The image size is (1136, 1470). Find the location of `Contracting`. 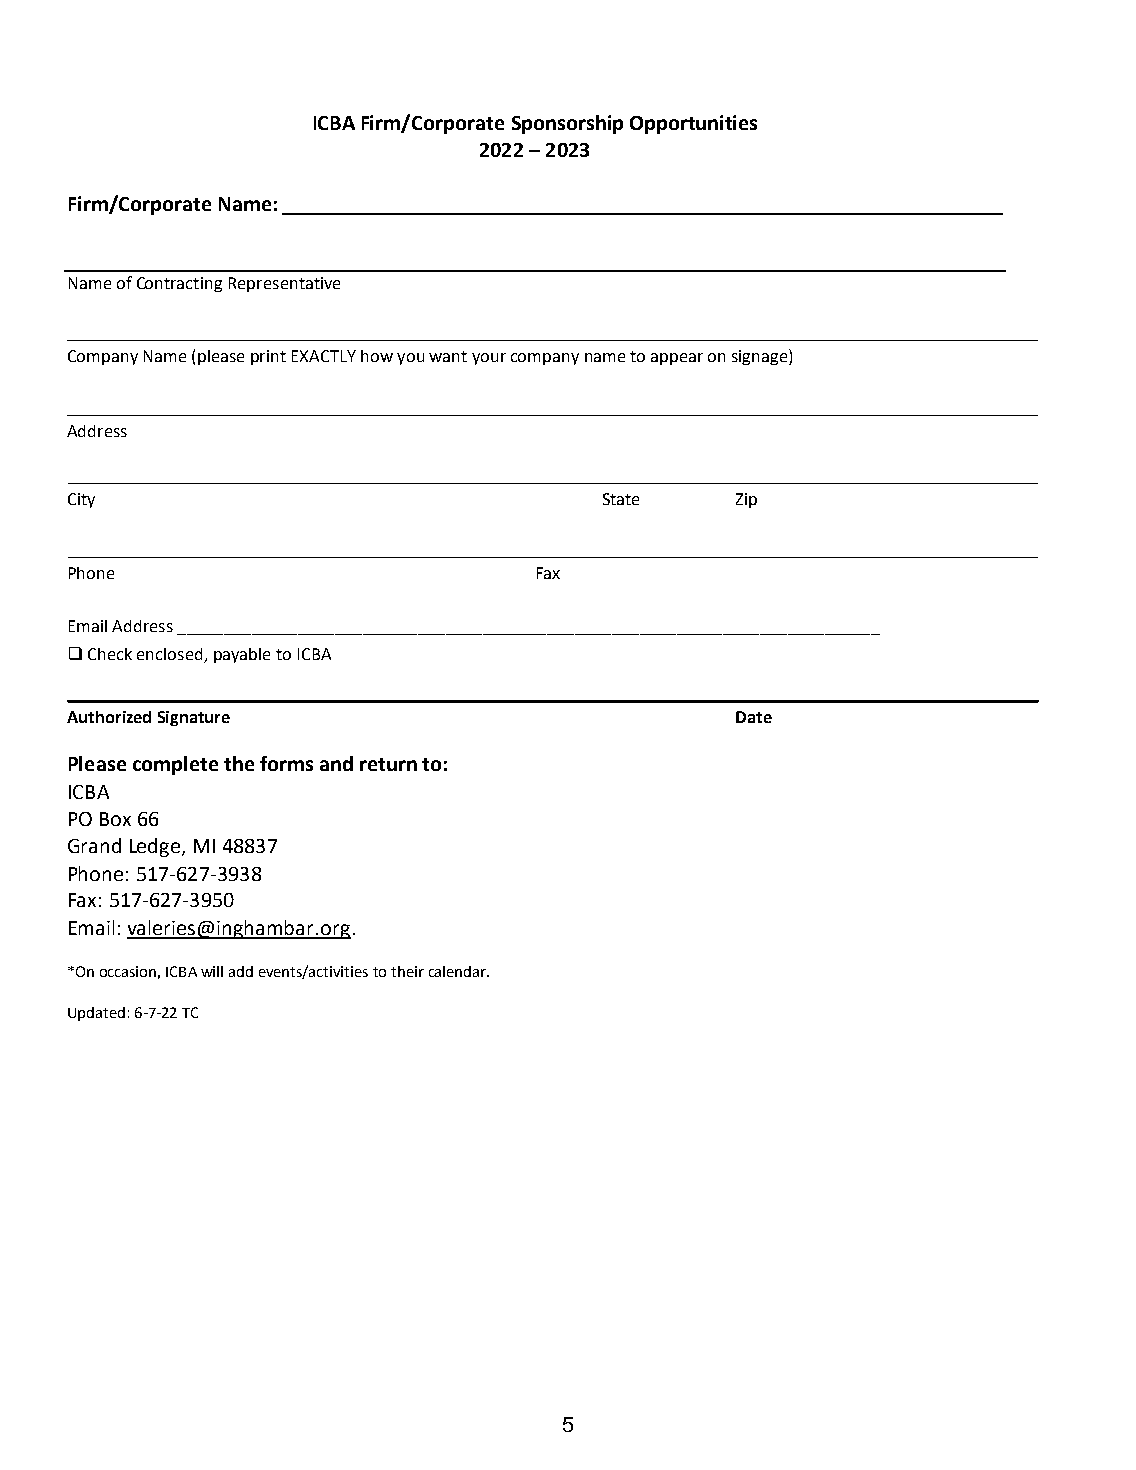

Contracting is located at coordinates (179, 284).
